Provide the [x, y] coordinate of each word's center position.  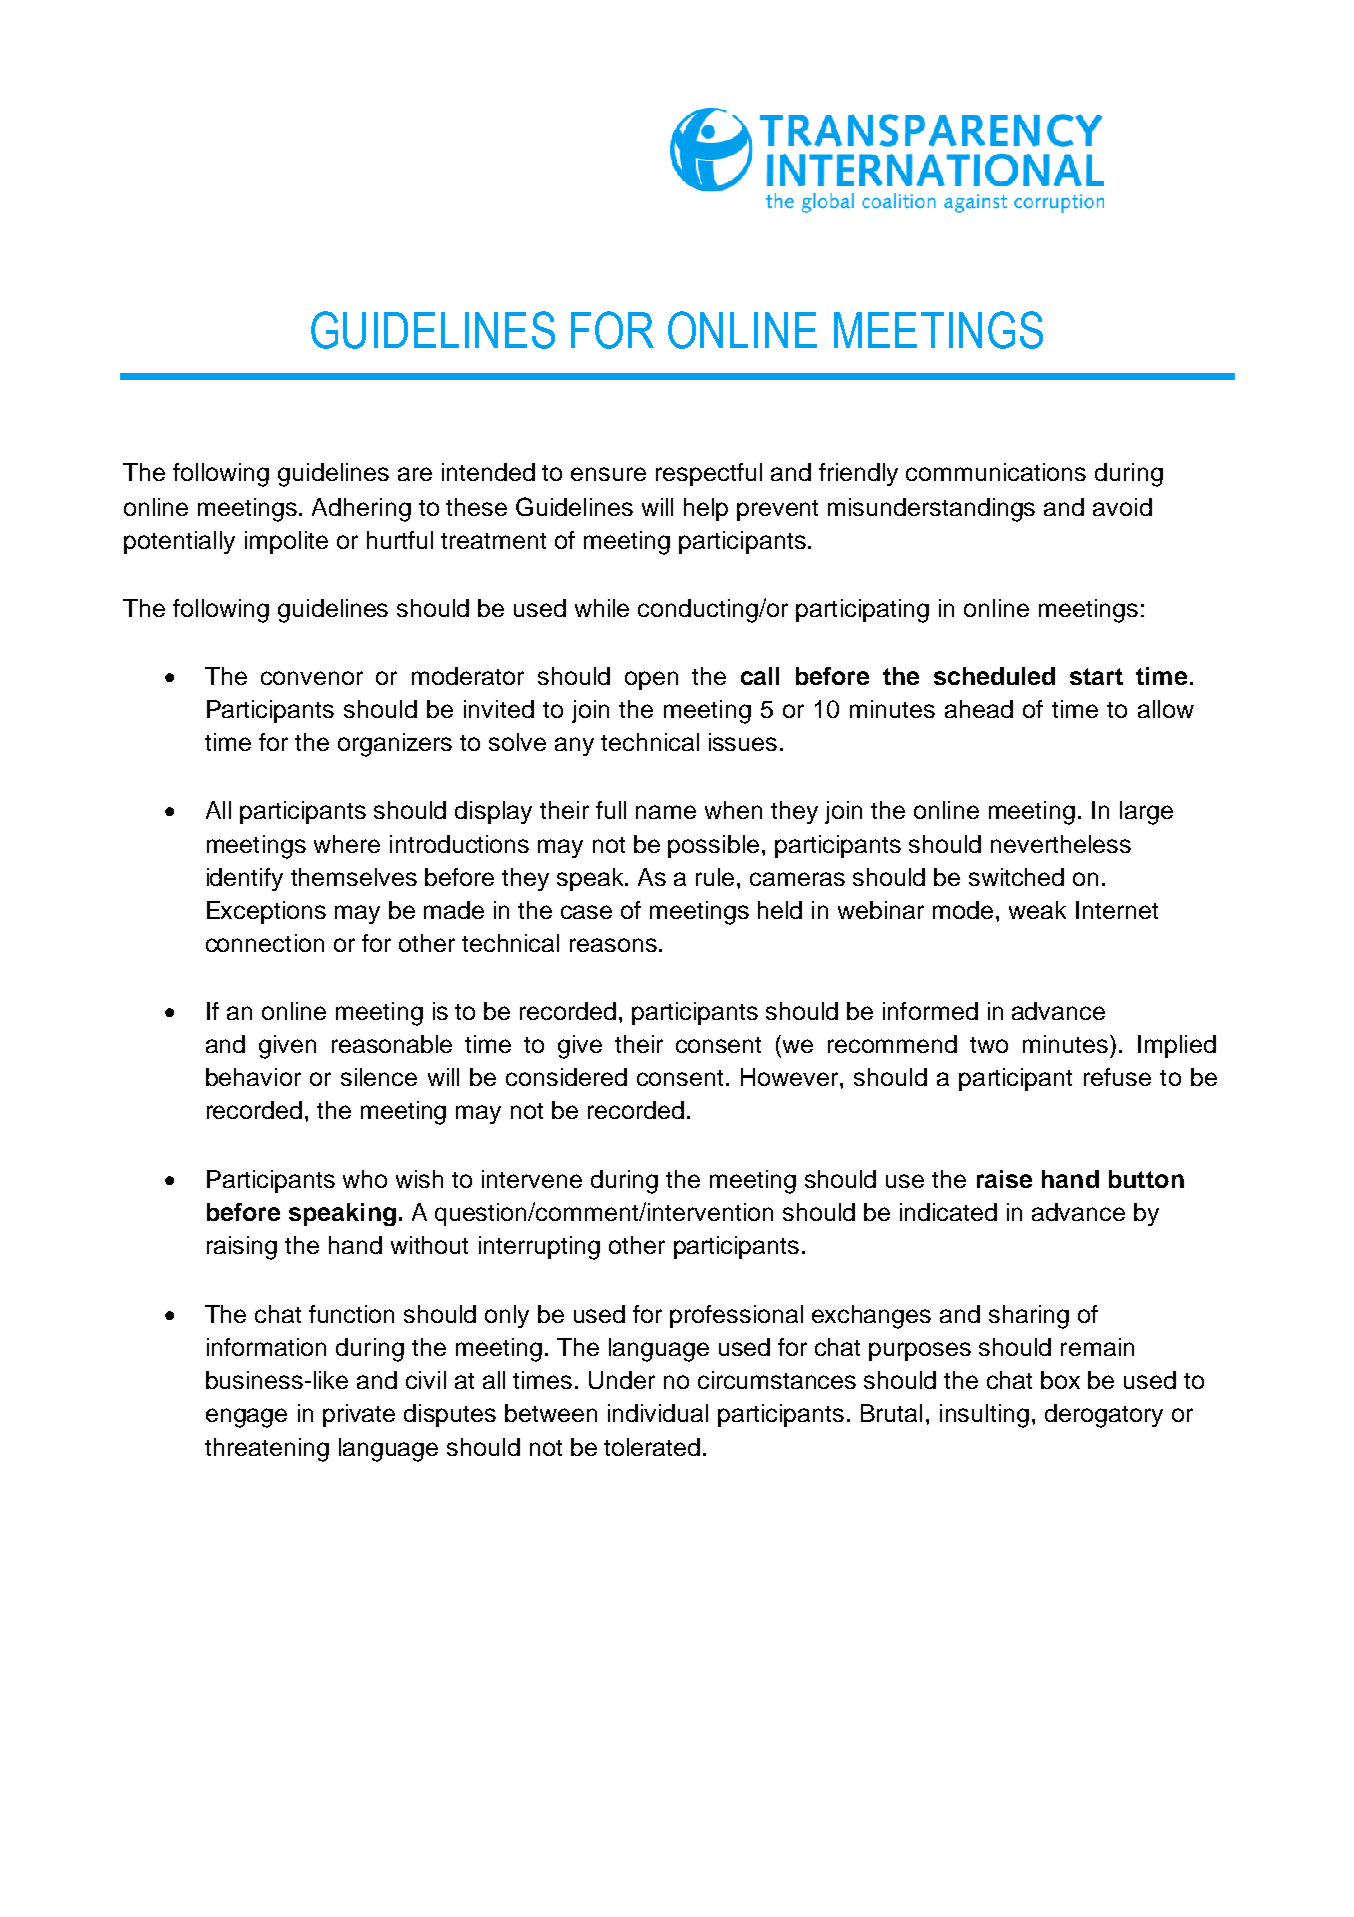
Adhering [361, 510]
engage [246, 1418]
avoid [1122, 507]
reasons [613, 945]
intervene [532, 1179]
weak [1037, 910]
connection [265, 943]
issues [743, 742]
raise [1004, 1179]
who [365, 1179]
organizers [395, 745]
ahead [979, 709]
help [706, 509]
